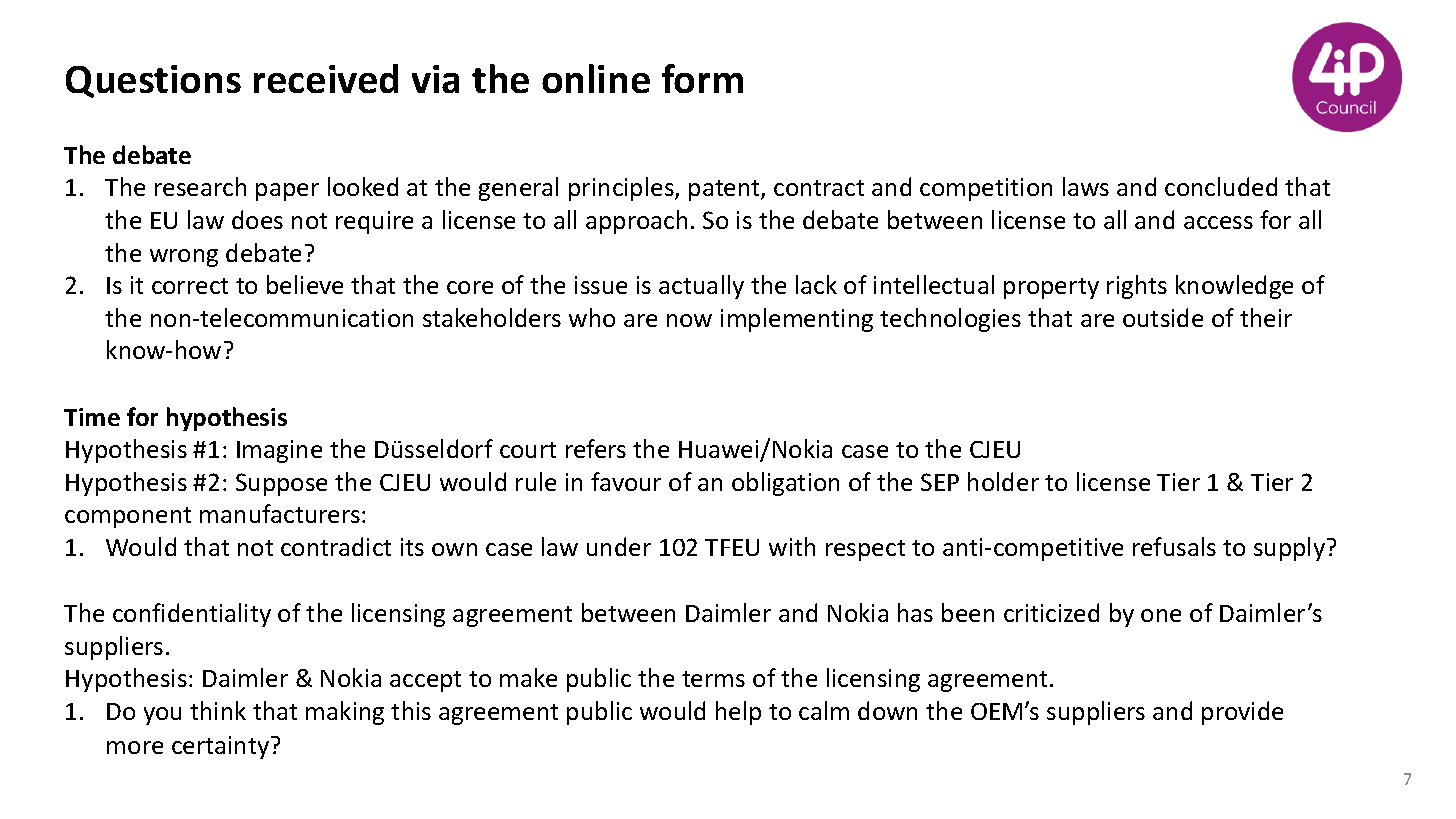  Describe the element at coordinates (1086, 186) in the screenshot. I see `laws` at that location.
